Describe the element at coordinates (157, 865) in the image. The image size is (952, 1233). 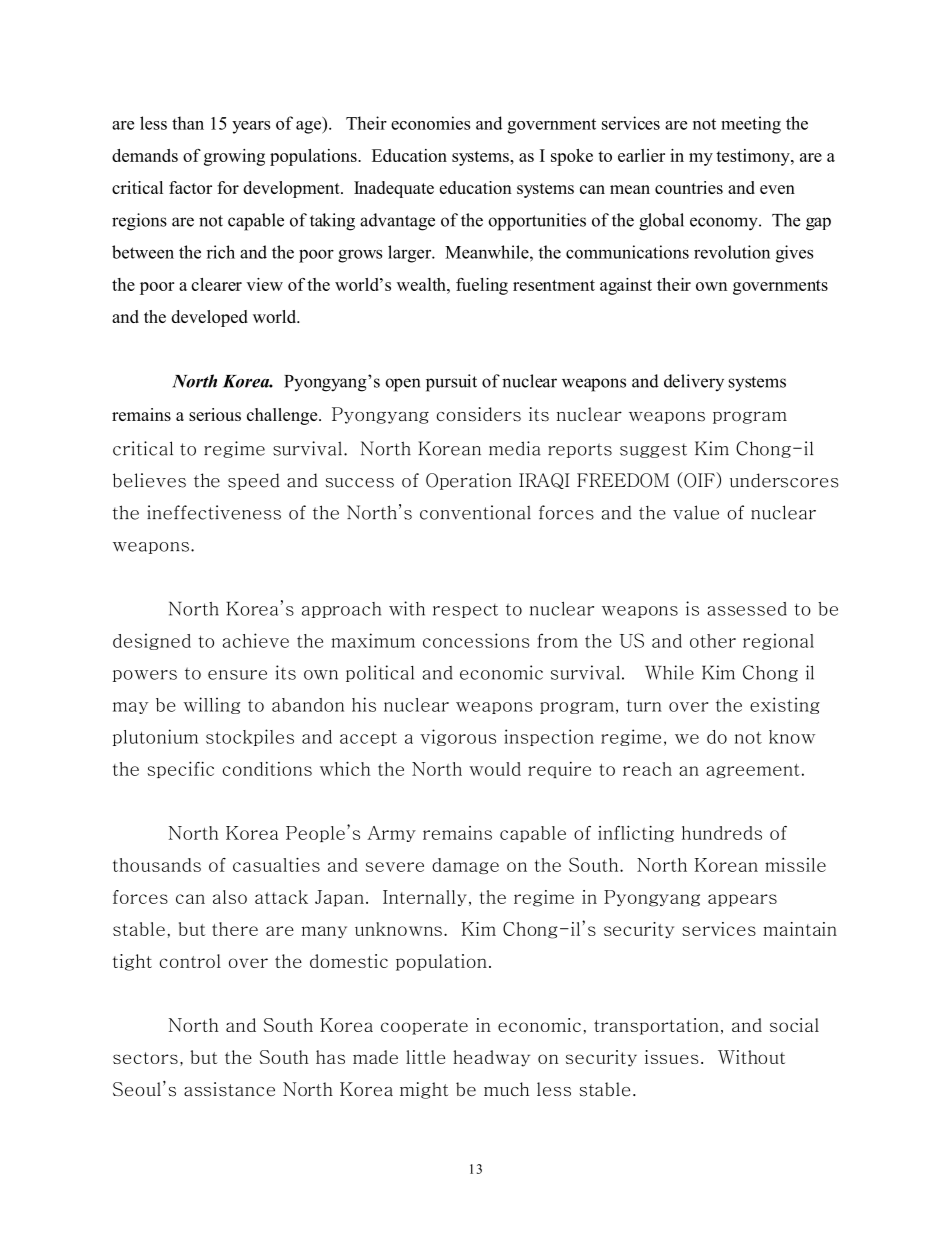
I see `thousands` at that location.
